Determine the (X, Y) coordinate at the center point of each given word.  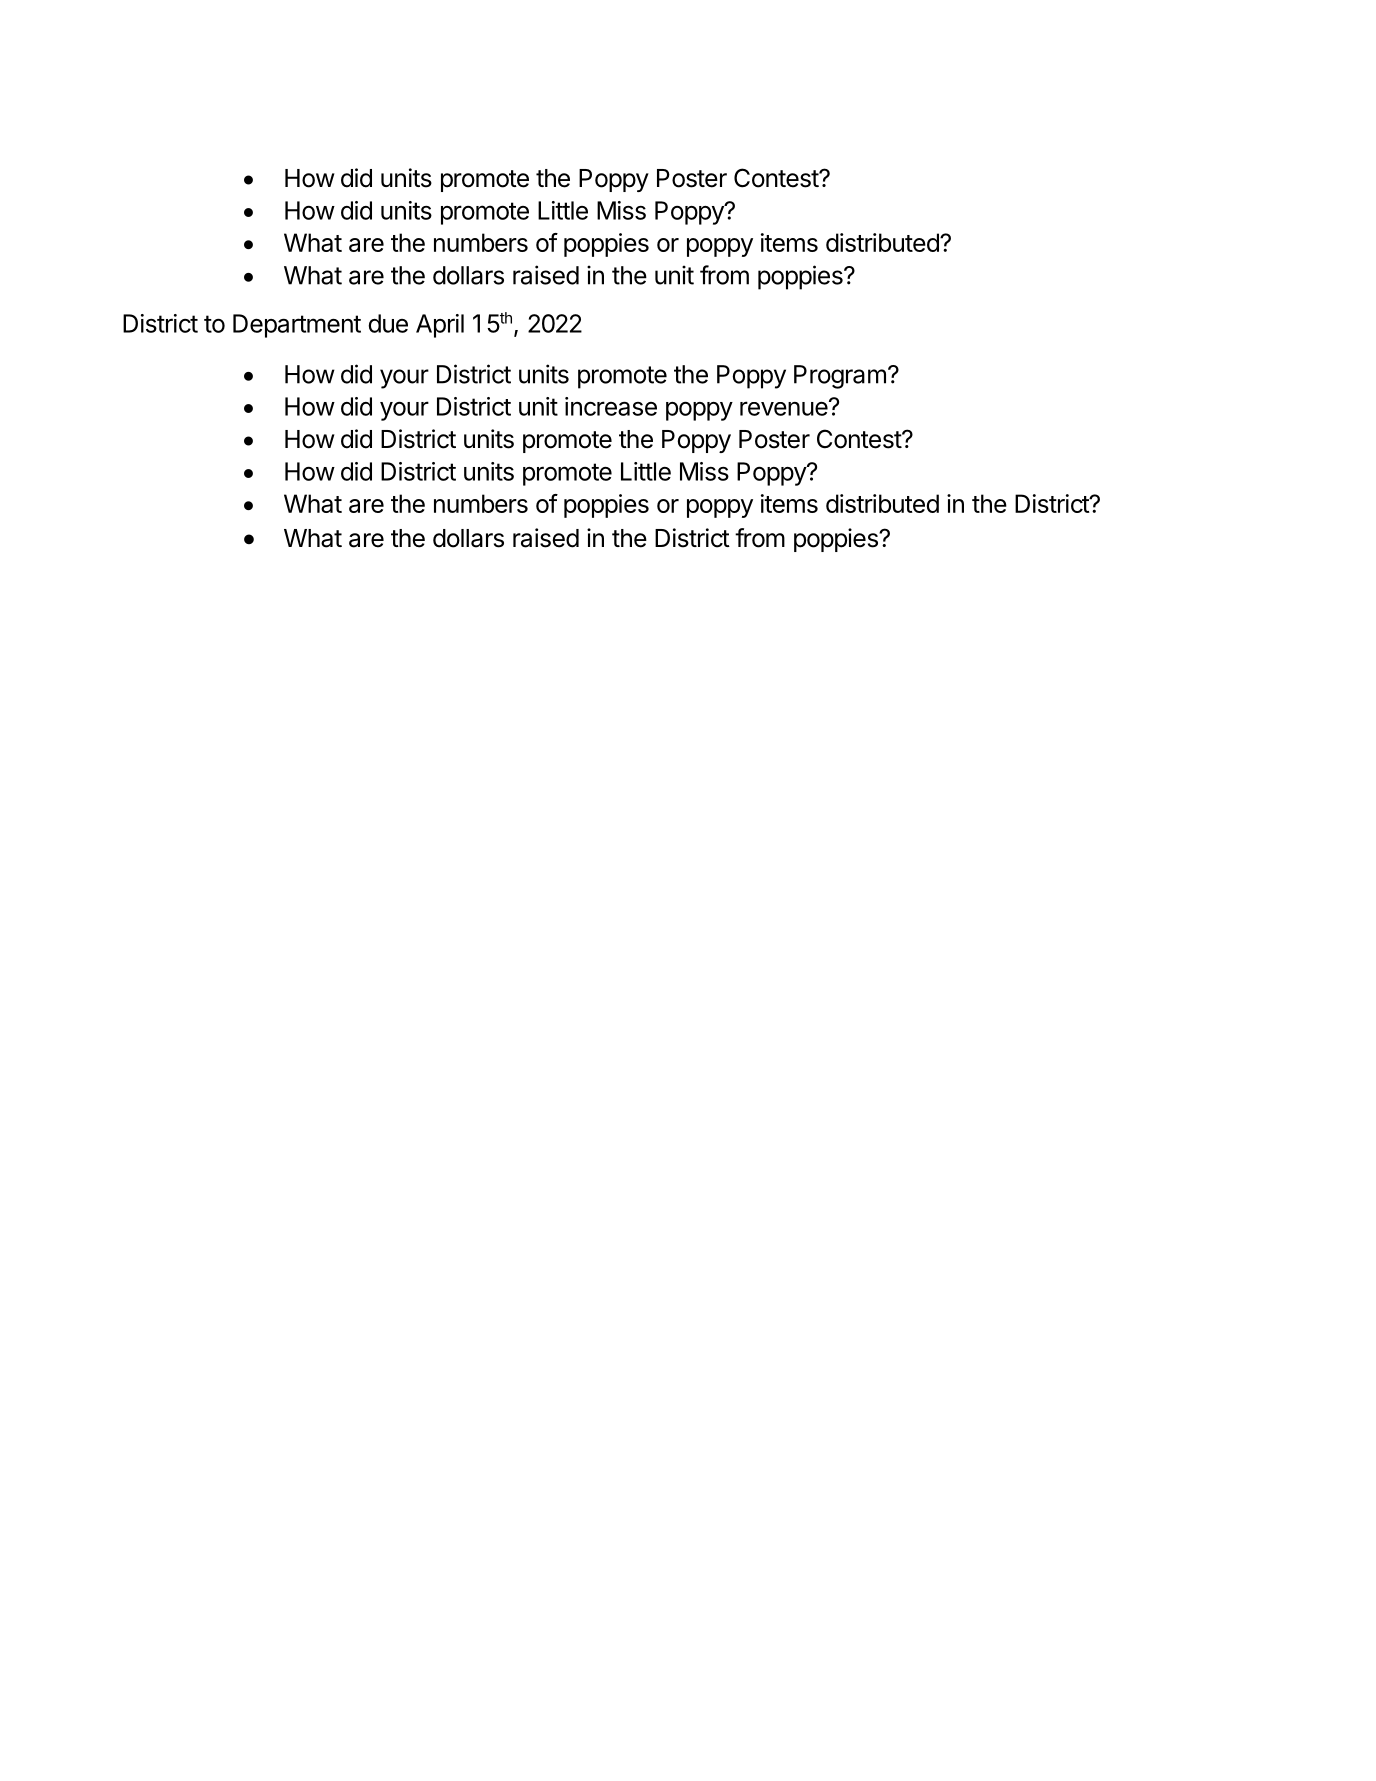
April (440, 326)
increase (611, 406)
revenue (784, 408)
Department (297, 326)
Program (840, 377)
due (388, 323)
